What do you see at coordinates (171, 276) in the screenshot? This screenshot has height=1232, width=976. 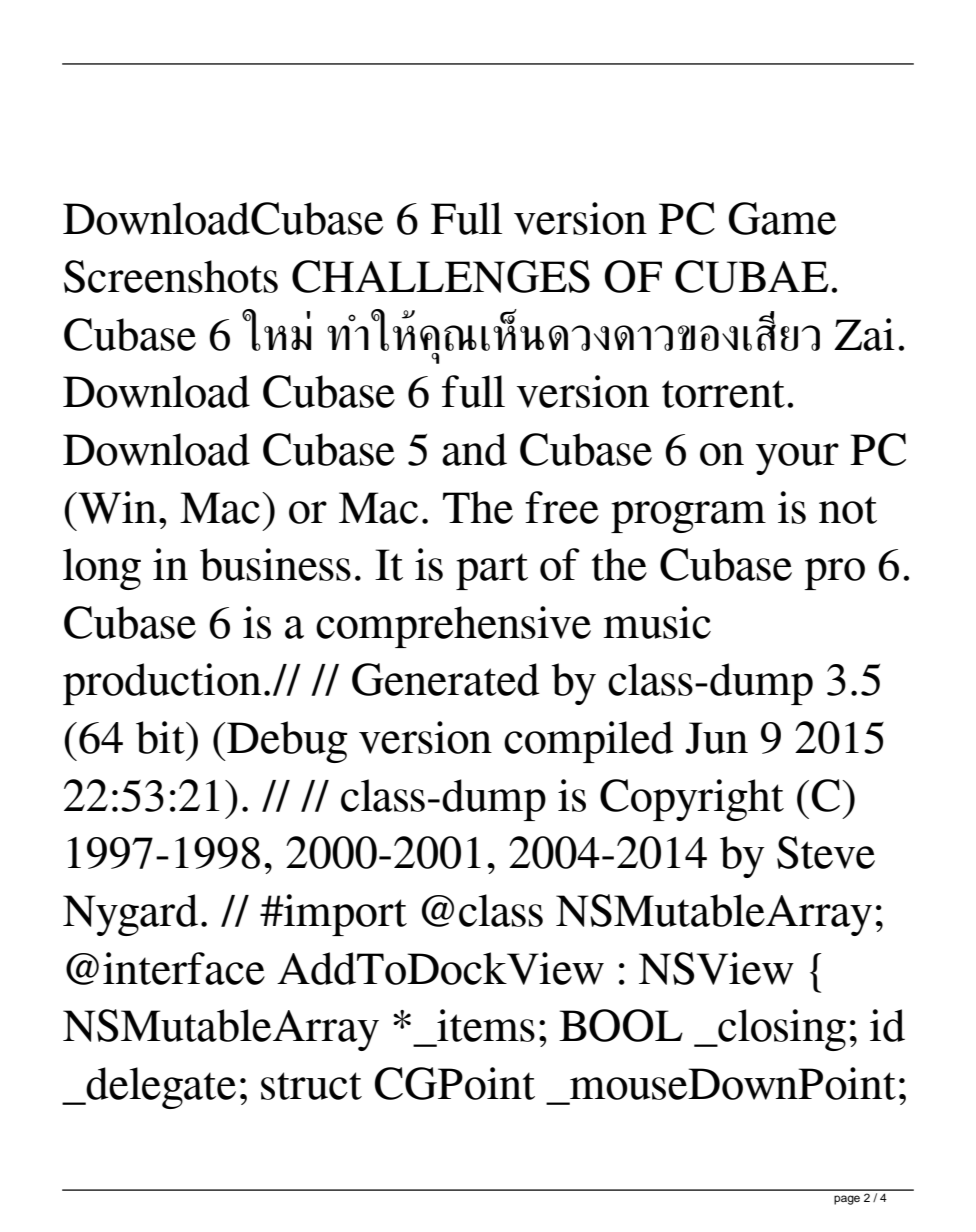 I see `Screenshots` at bounding box center [171, 276].
